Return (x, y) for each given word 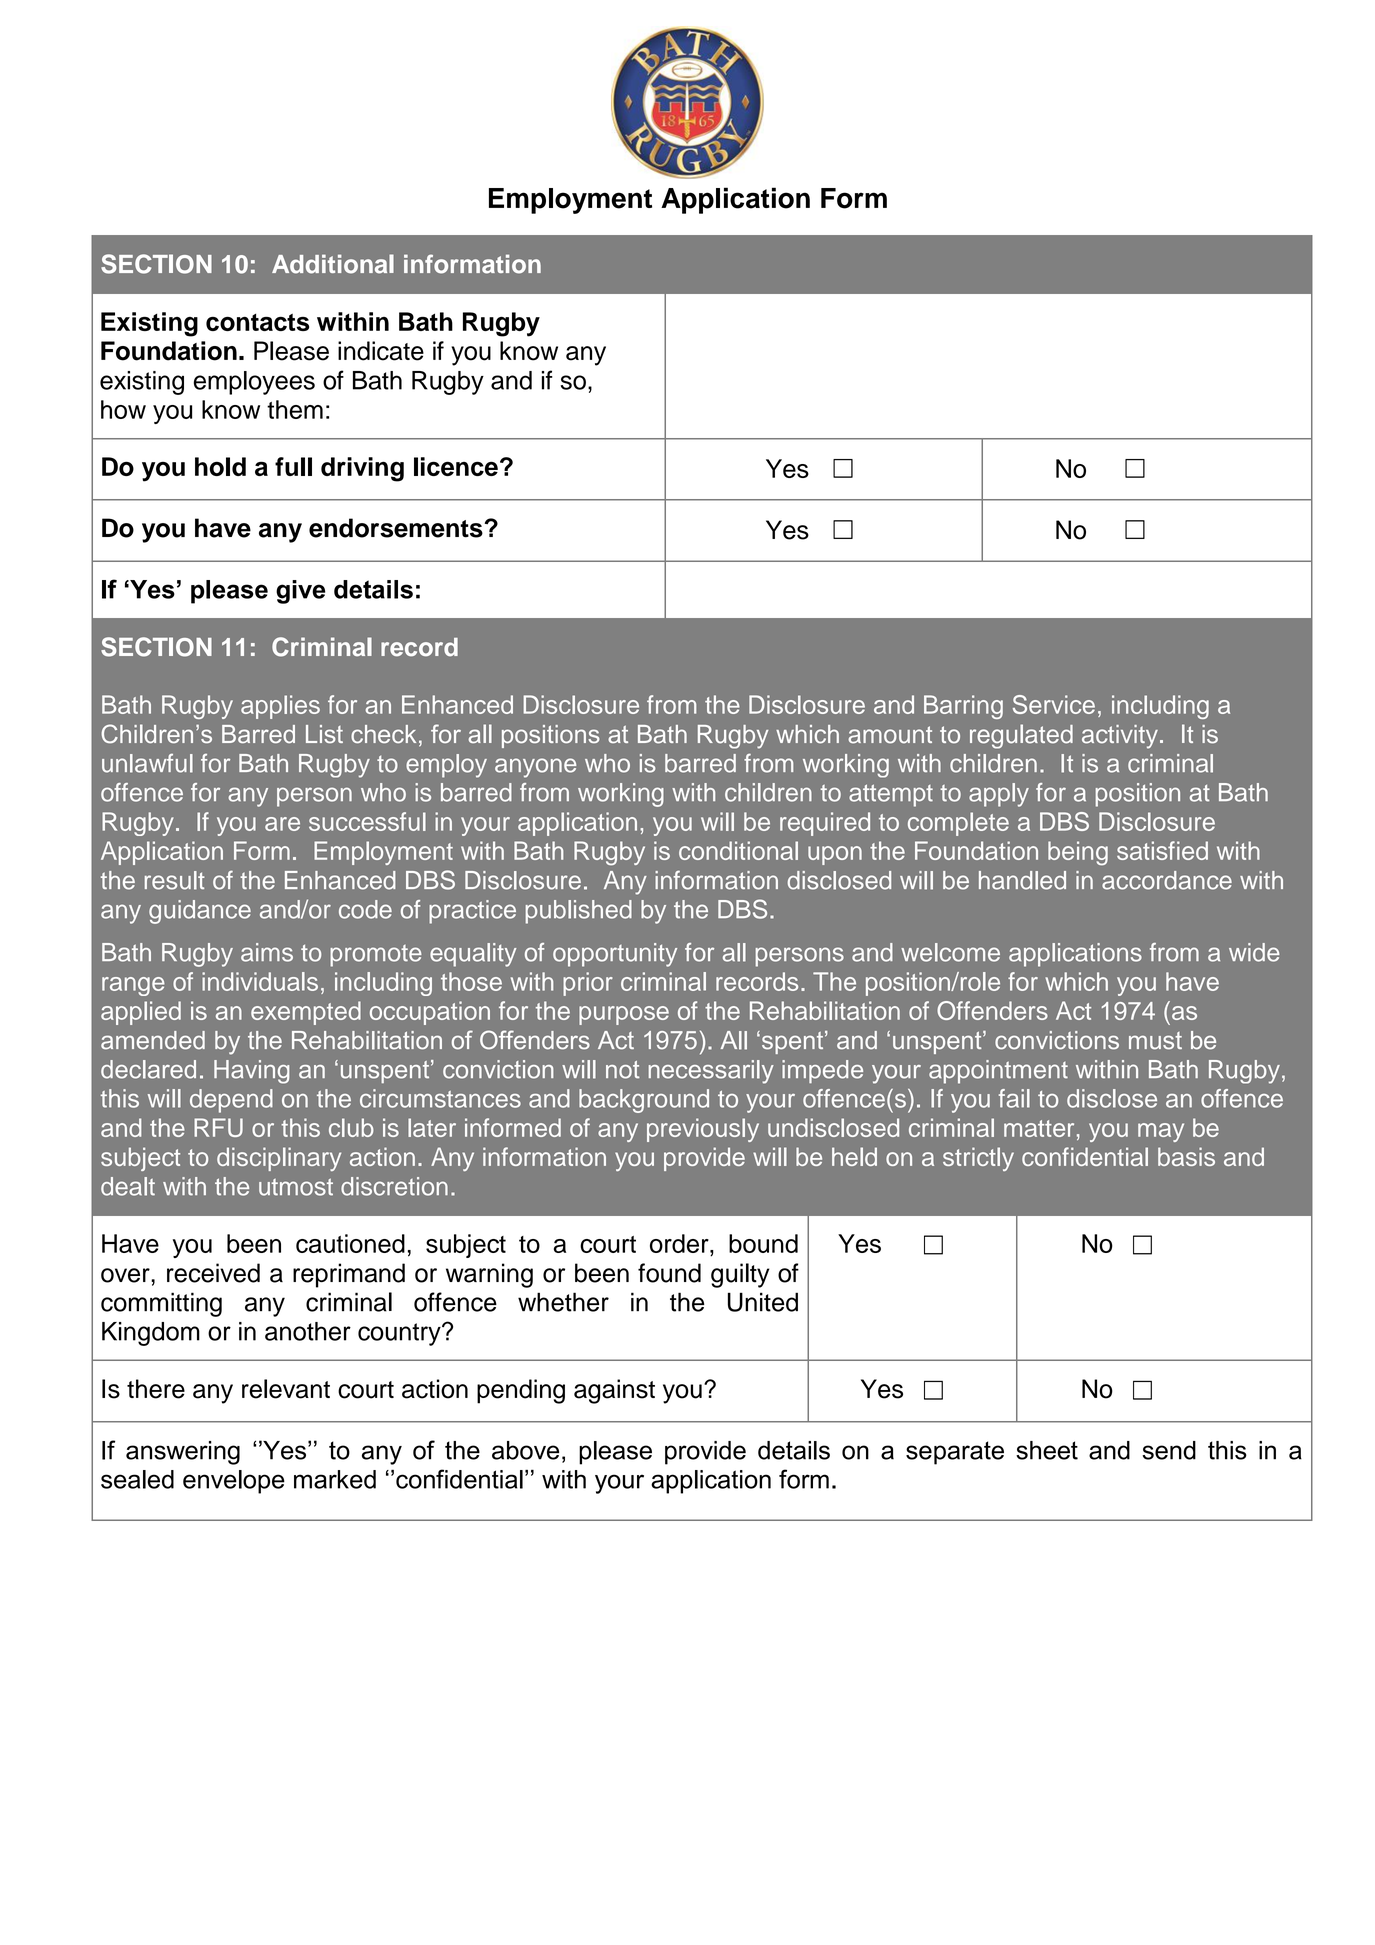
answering (183, 1453)
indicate (381, 351)
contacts (257, 322)
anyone (535, 768)
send (1169, 1450)
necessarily (711, 1072)
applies (280, 707)
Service (1054, 704)
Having (251, 1072)
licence (456, 466)
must (1155, 1041)
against (614, 1391)
